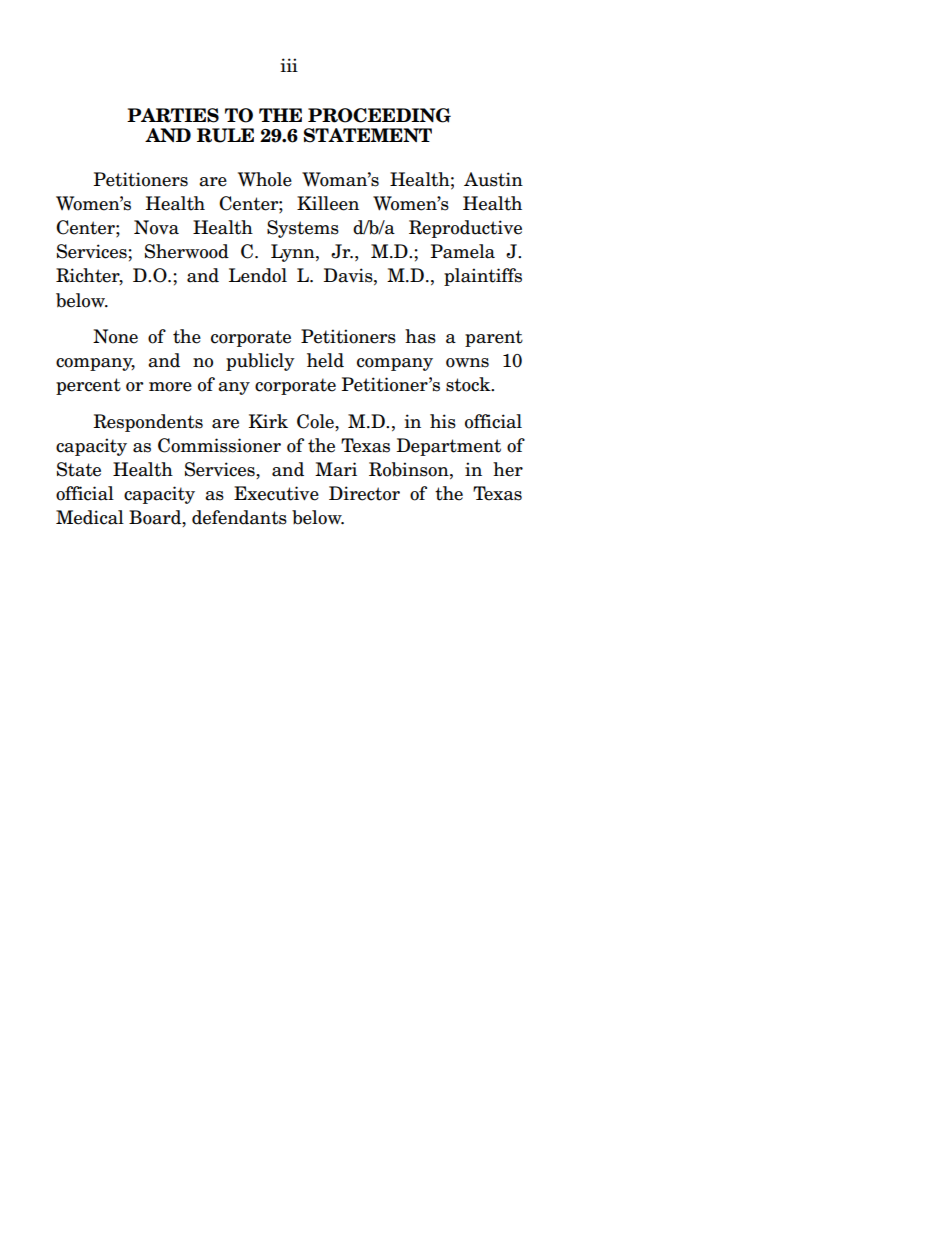  I want to click on iii, so click(289, 65).
